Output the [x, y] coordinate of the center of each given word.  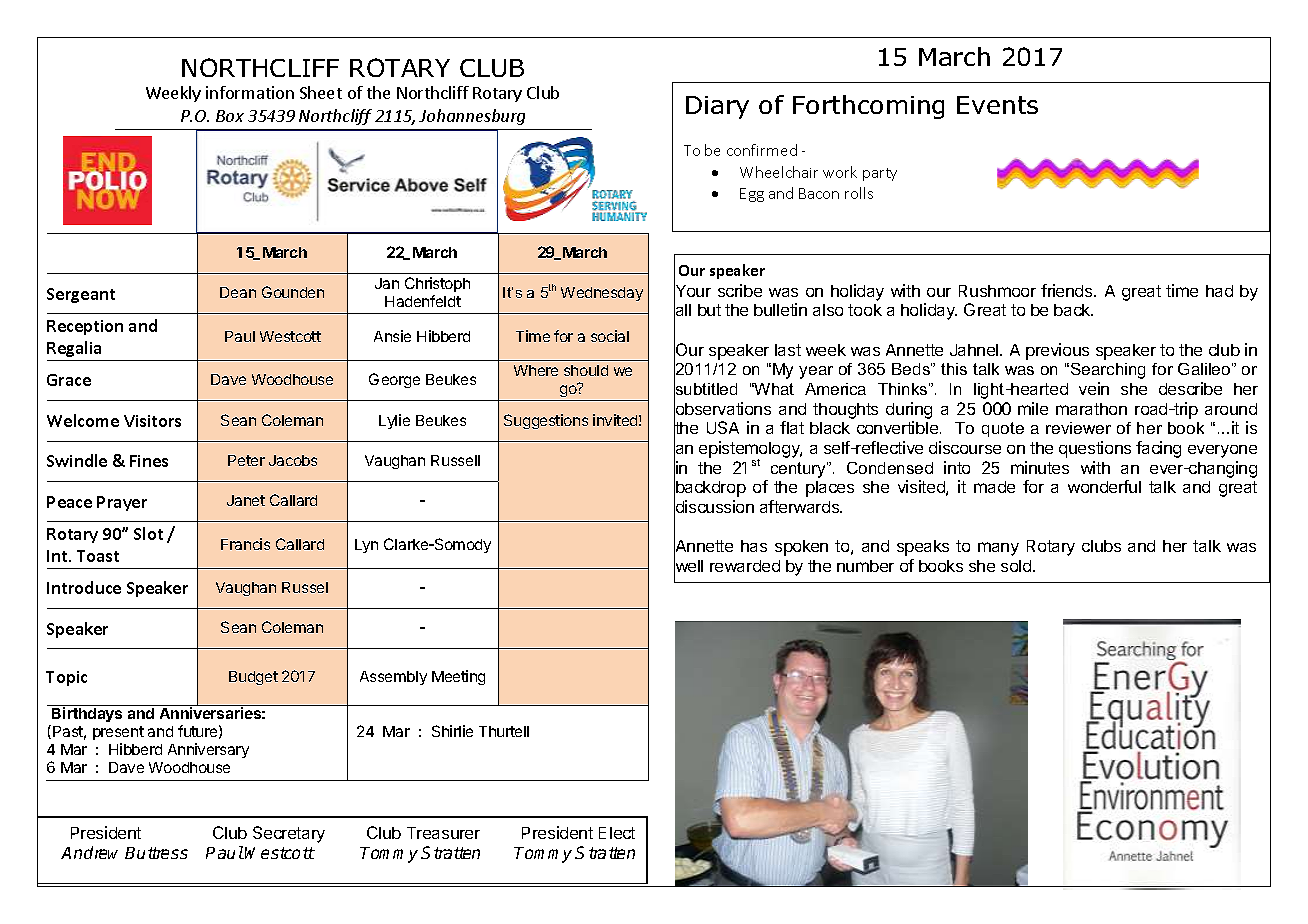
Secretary [289, 834]
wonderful [1104, 486]
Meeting [458, 677]
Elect [617, 833]
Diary [717, 107]
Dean [238, 292]
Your [692, 291]
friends [1068, 290]
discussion [714, 507]
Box [230, 116]
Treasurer [443, 833]
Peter [246, 460]
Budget [253, 678]
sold [1017, 566]
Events [997, 105]
